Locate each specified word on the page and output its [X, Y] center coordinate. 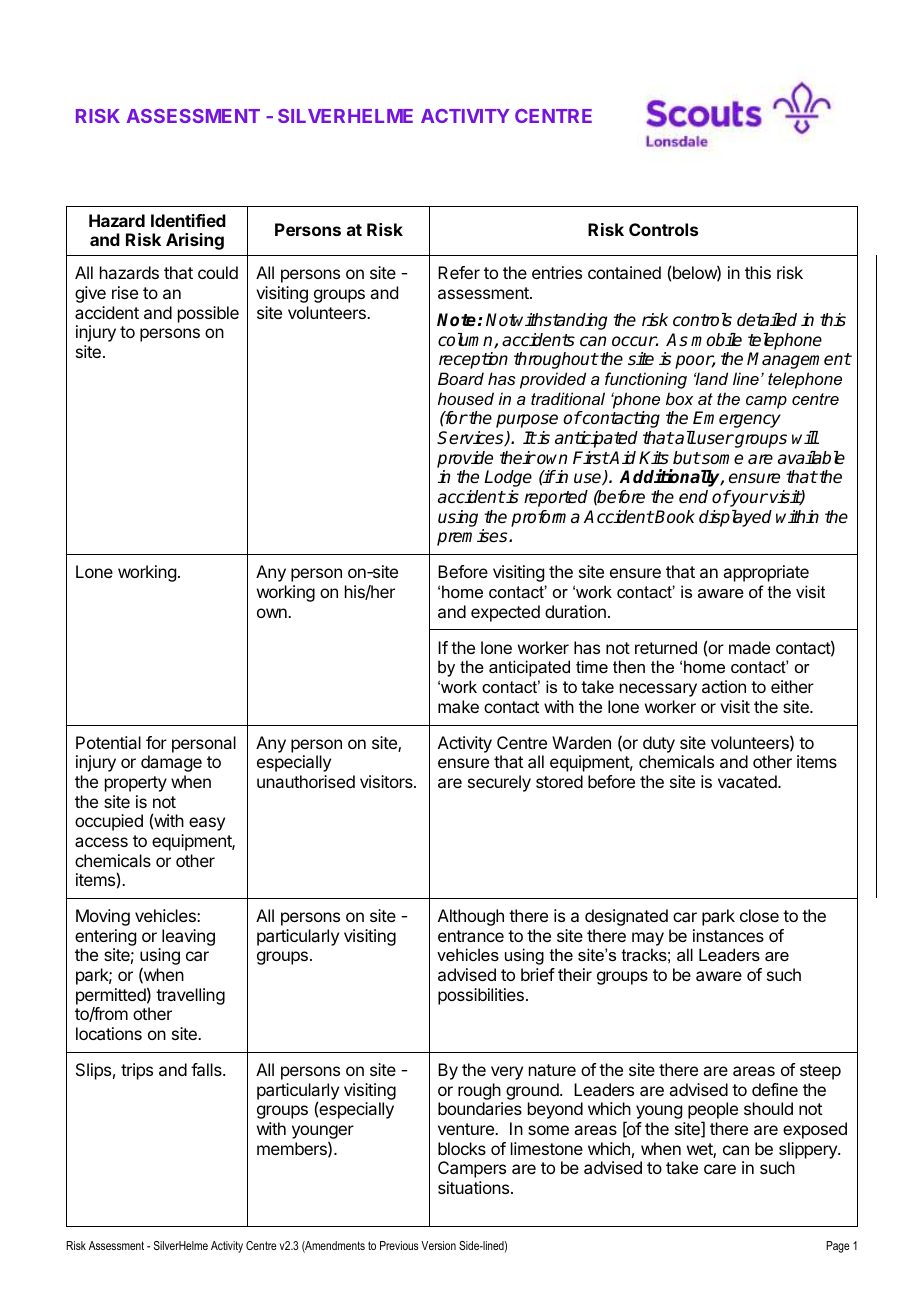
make [458, 706]
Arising [195, 241]
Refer [459, 272]
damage [171, 763]
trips [137, 1071]
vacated [748, 781]
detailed [767, 320]
